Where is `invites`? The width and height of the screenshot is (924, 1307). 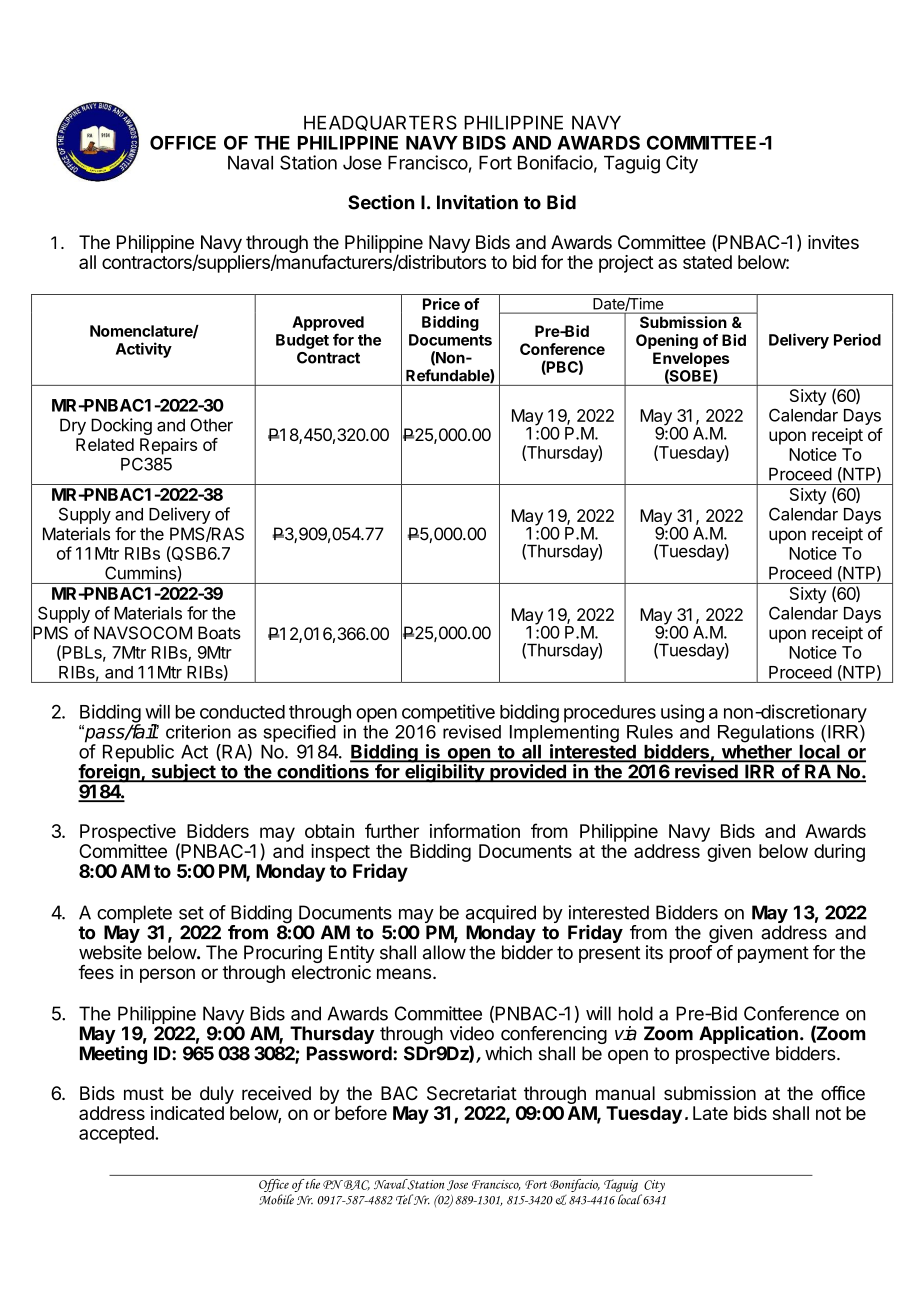
invites is located at coordinates (833, 242).
